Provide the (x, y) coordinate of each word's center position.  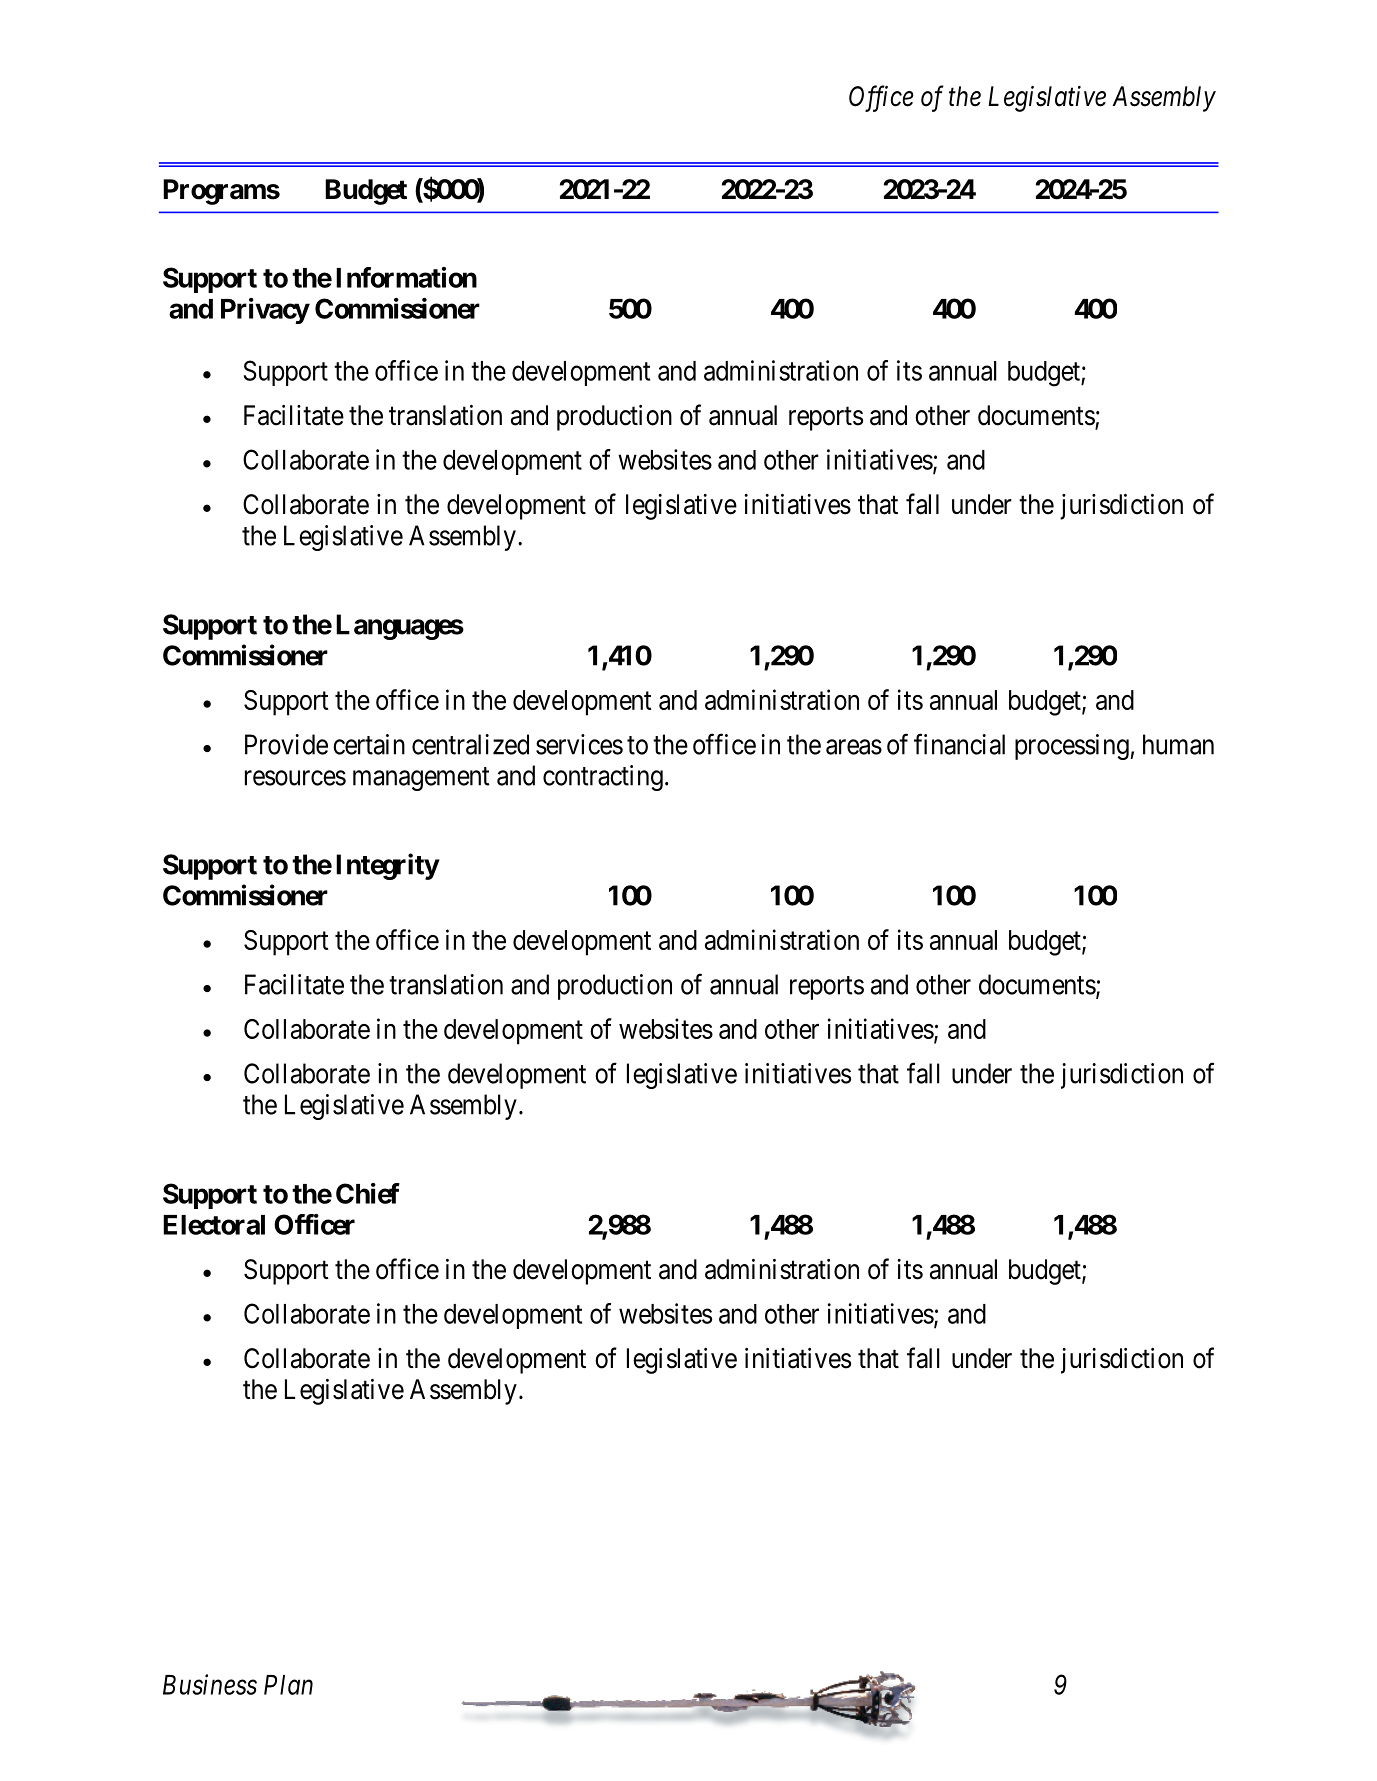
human (1178, 744)
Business (210, 1684)
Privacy (265, 311)
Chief (368, 1193)
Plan (288, 1685)
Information (406, 277)
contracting (603, 778)
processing (1072, 747)
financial (959, 744)
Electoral (214, 1225)
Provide (286, 744)
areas (854, 747)
